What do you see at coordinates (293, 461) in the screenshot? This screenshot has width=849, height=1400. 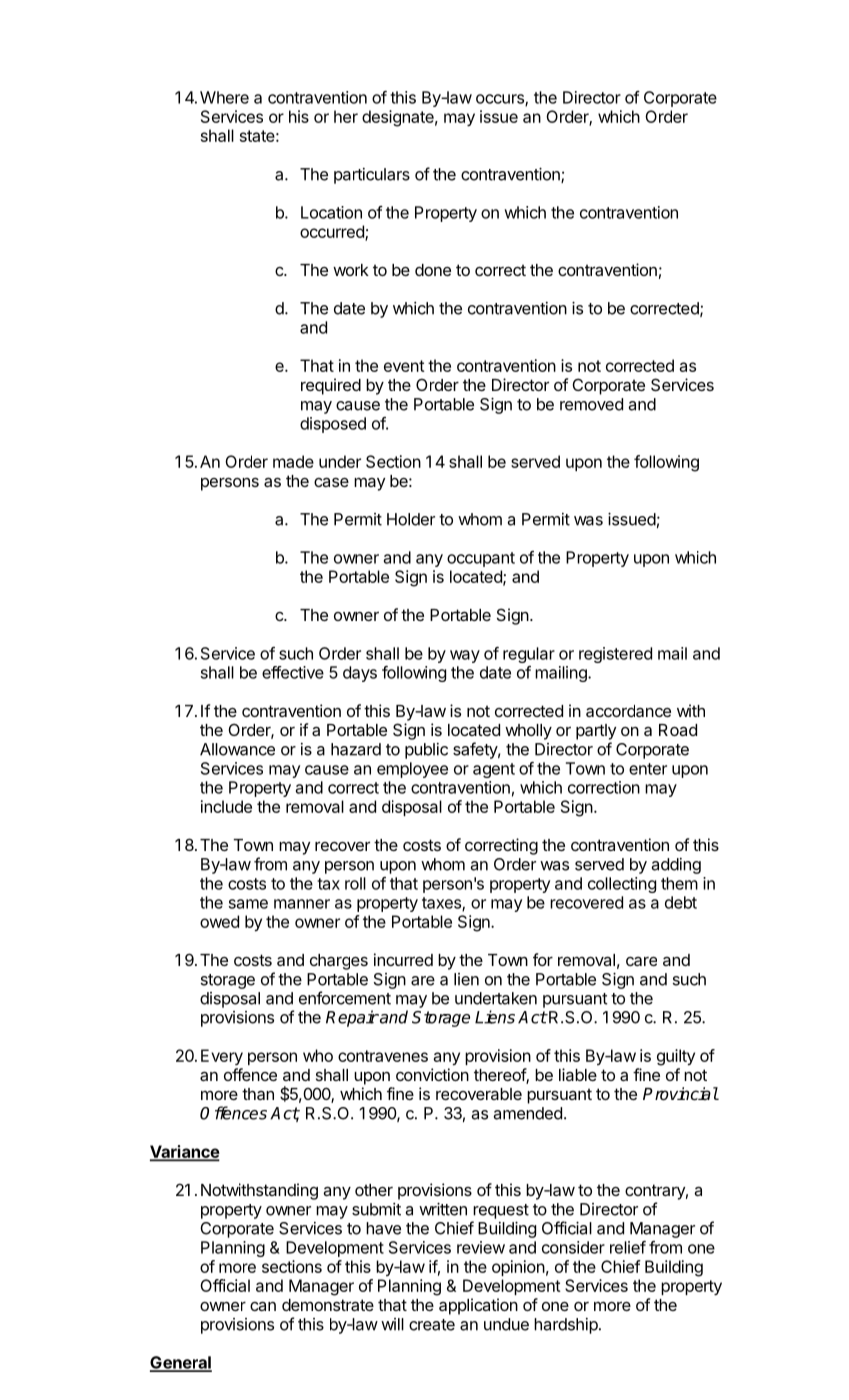 I see `made` at bounding box center [293, 461].
